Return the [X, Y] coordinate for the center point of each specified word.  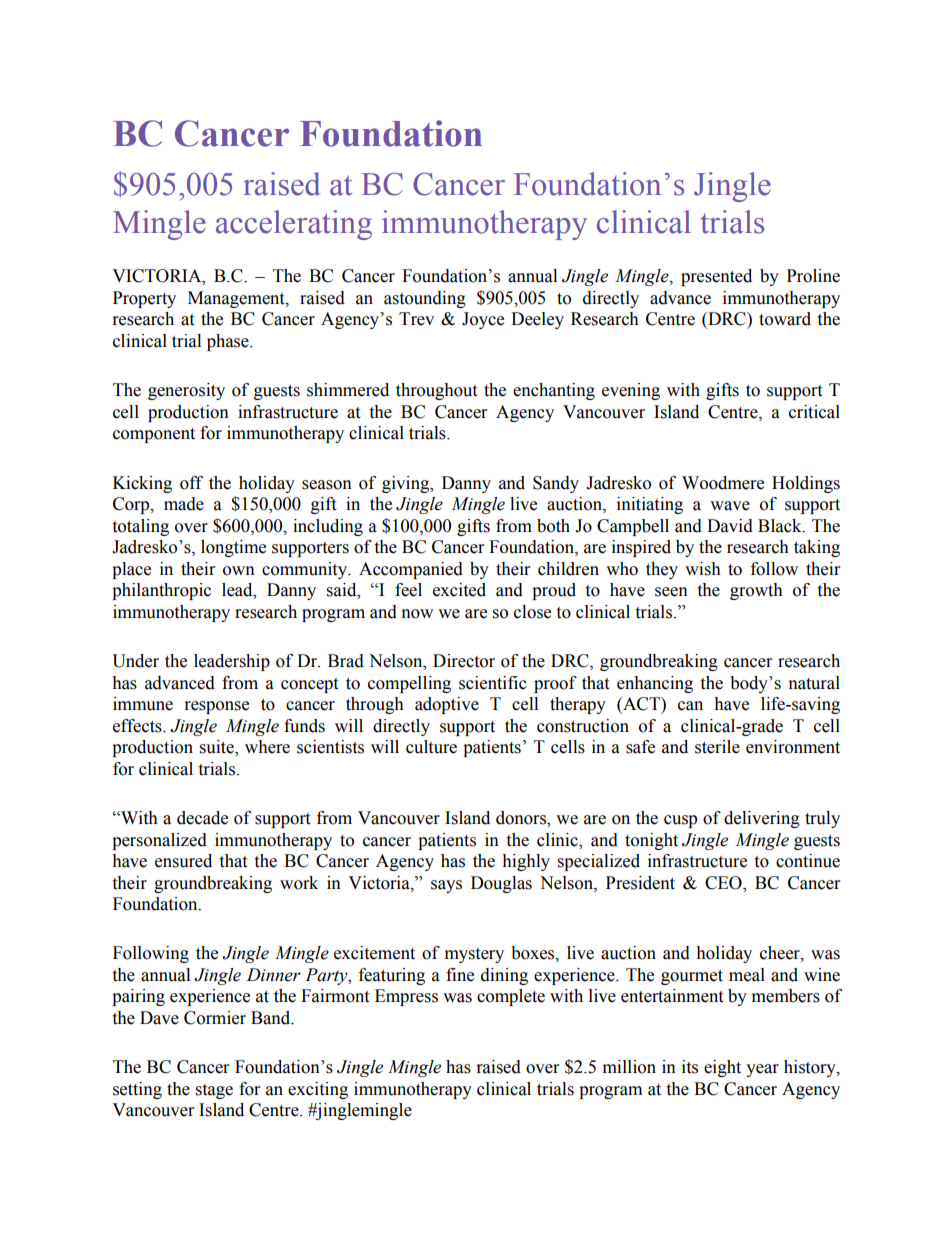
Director [464, 661]
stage [214, 1091]
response [217, 707]
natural [814, 683]
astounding [425, 299]
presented [716, 277]
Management [237, 299]
